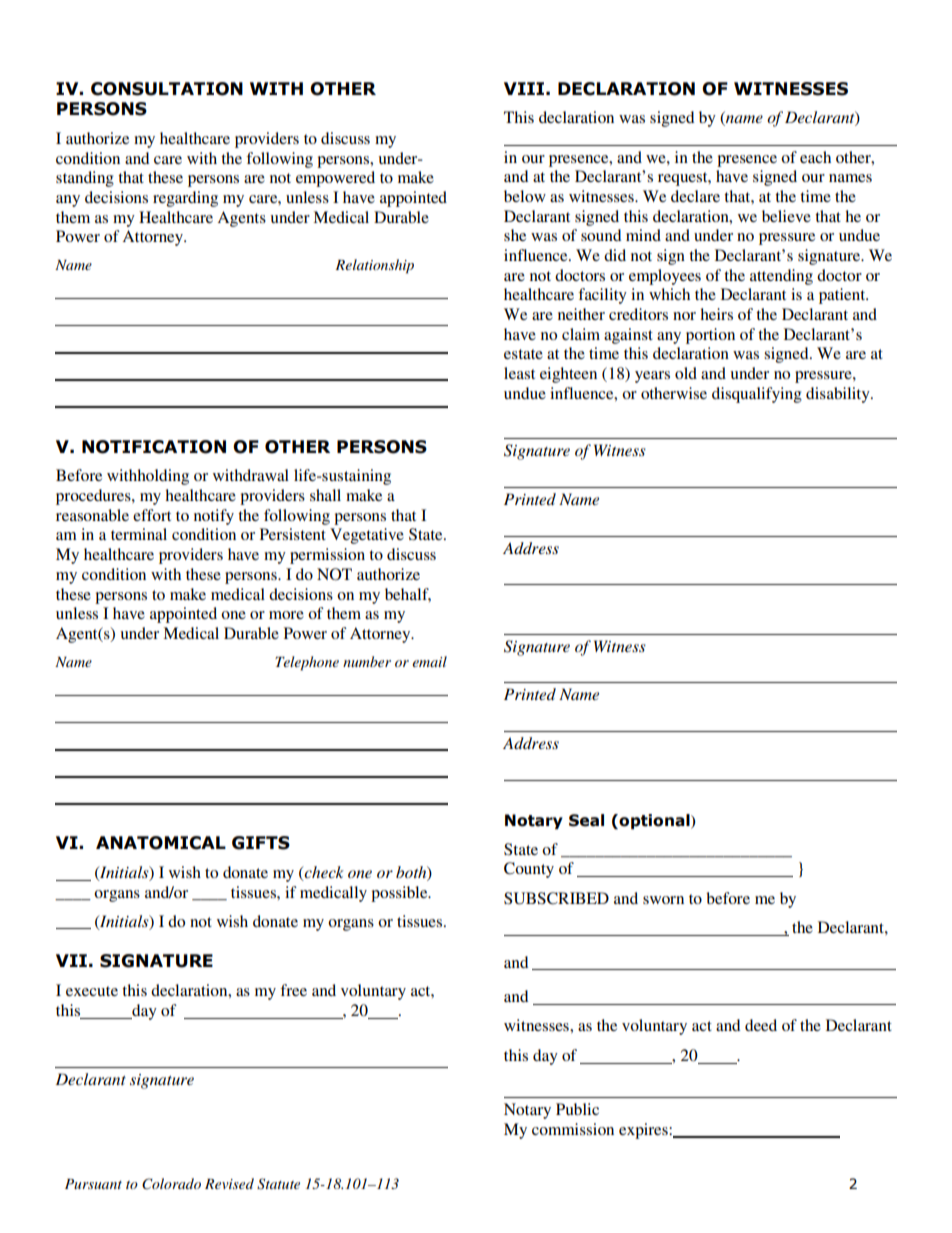 Image resolution: width=952 pixels, height=1233 pixels. What do you see at coordinates (429, 661) in the page?
I see `email` at bounding box center [429, 661].
